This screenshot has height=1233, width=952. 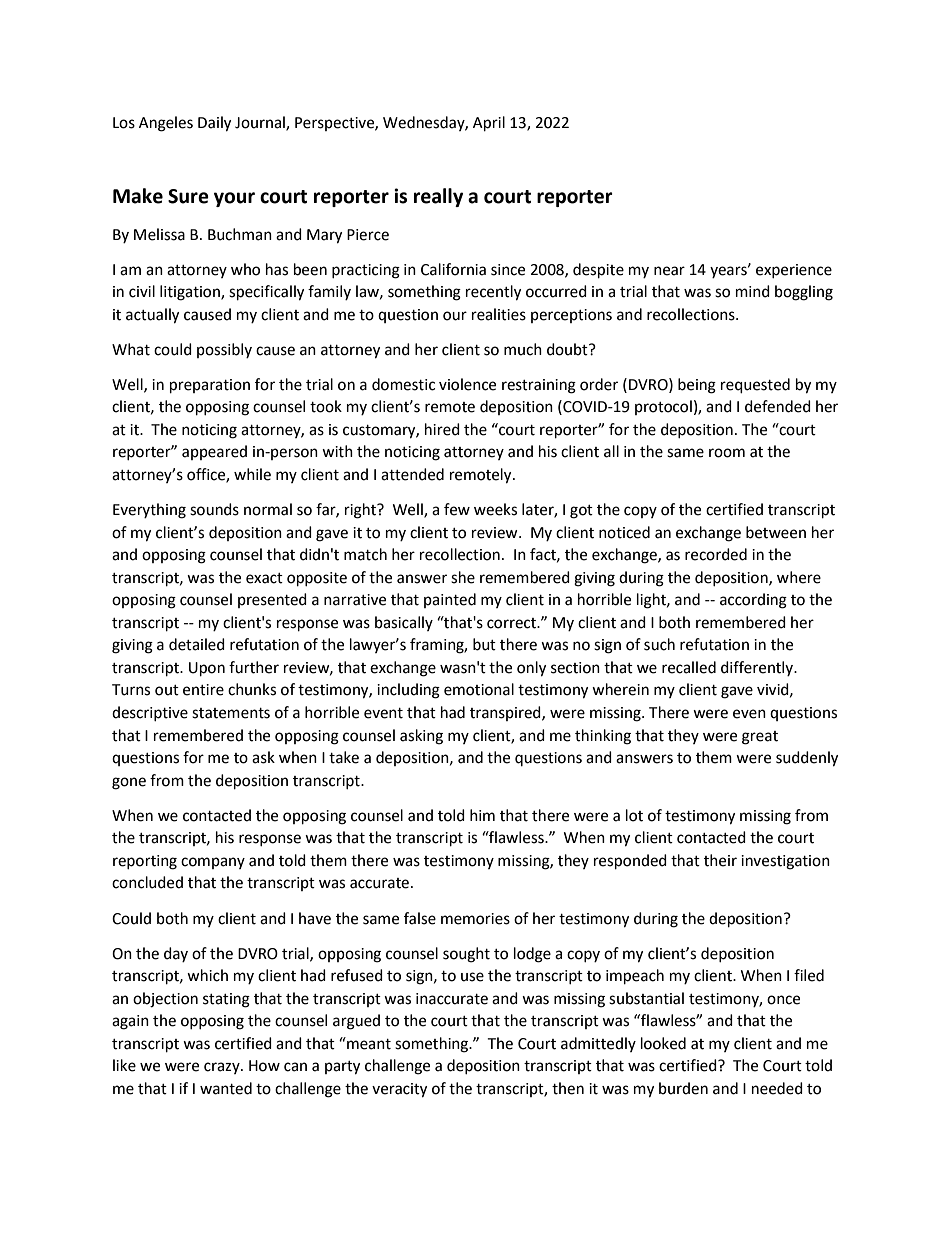 What do you see at coordinates (760, 738) in the screenshot?
I see `great` at bounding box center [760, 738].
